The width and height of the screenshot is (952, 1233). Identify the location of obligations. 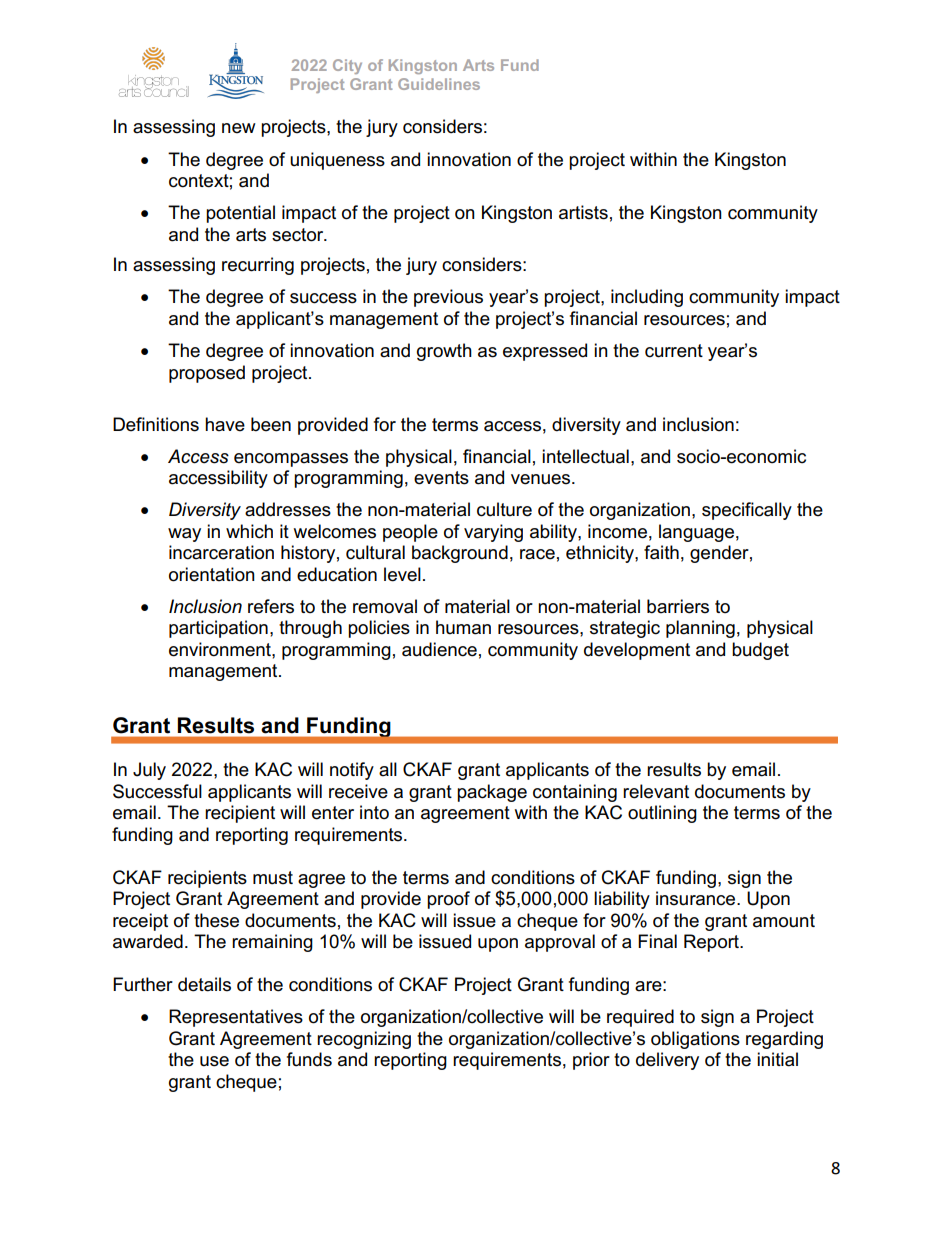
(695, 1040).
